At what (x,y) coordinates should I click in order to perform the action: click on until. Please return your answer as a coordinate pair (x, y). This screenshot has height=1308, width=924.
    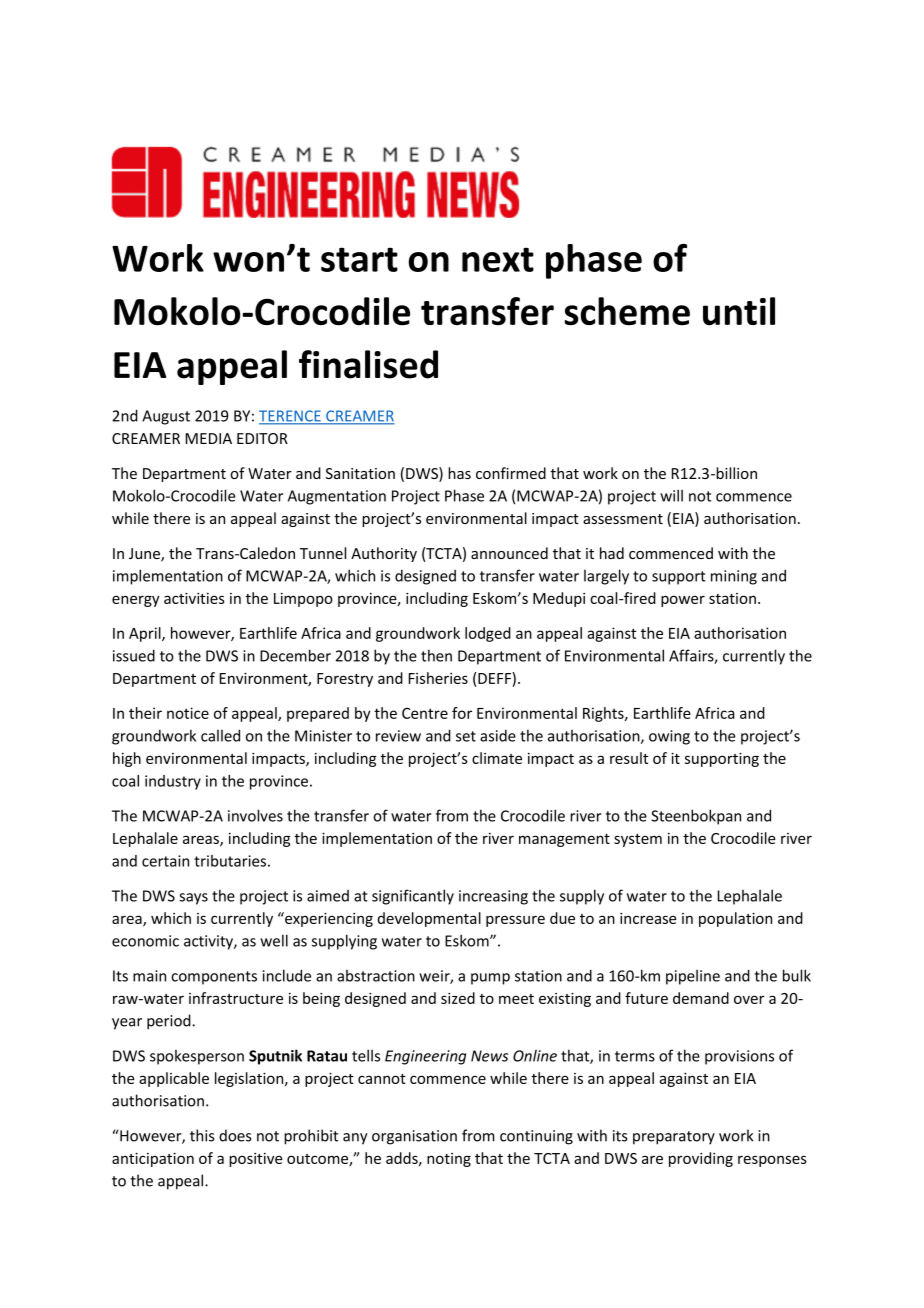
    Looking at the image, I should click on (739, 311).
